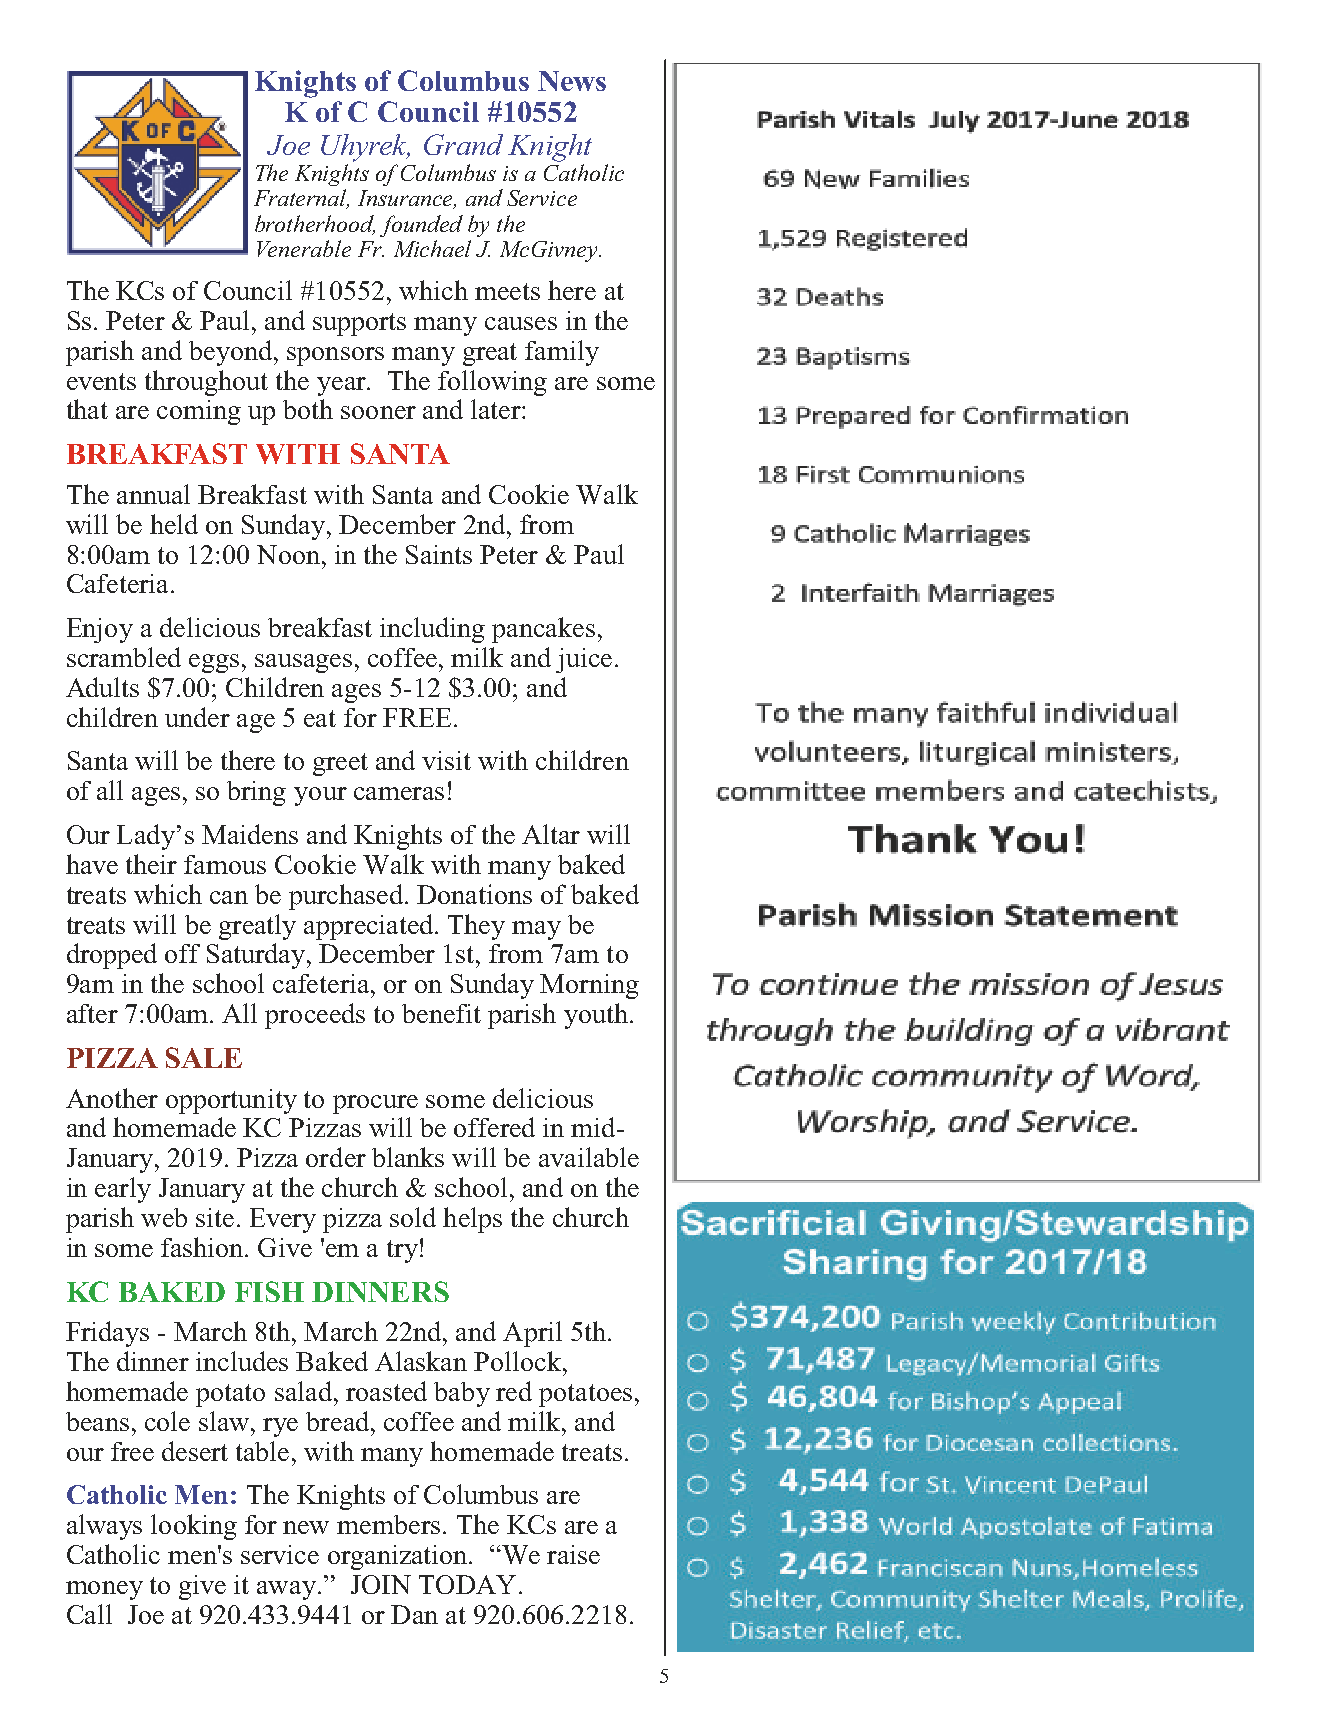 This screenshot has width=1328, height=1718. What do you see at coordinates (572, 81) in the screenshot?
I see `News` at bounding box center [572, 81].
